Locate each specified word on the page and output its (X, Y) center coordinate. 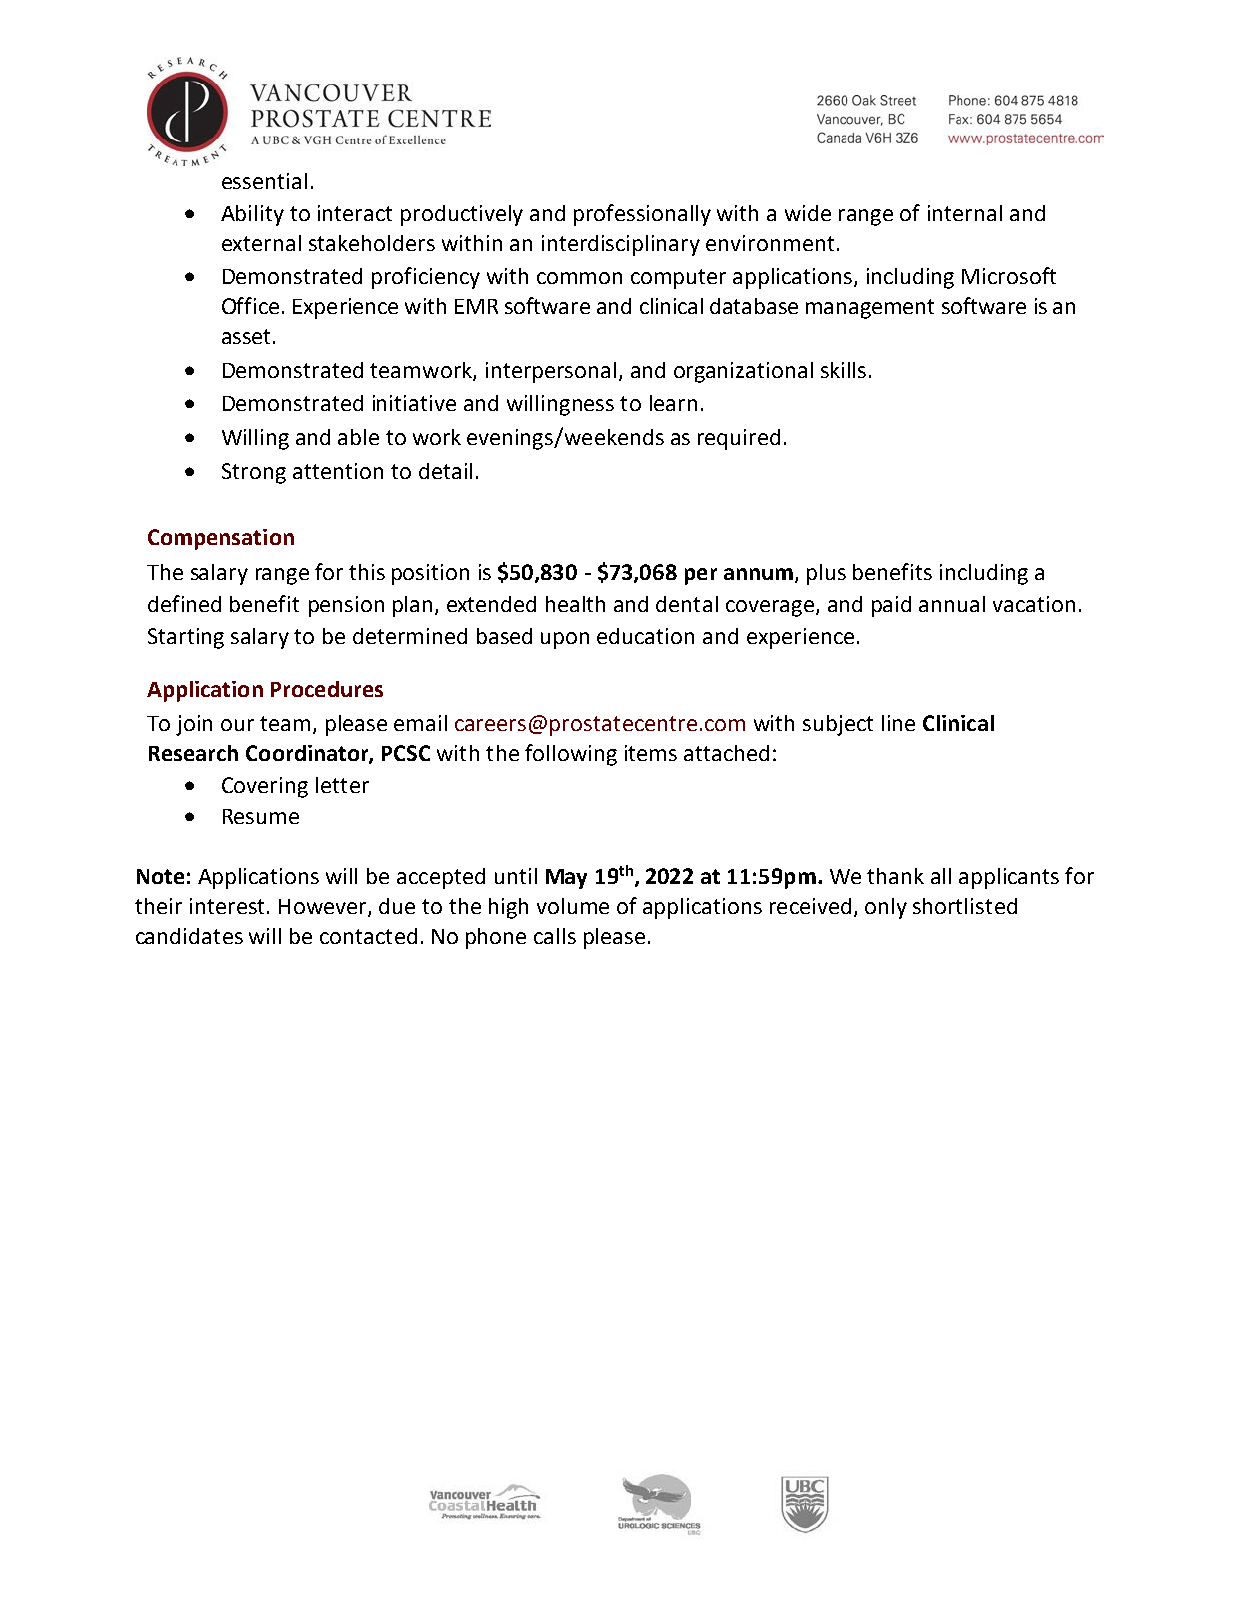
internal (965, 213)
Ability (252, 215)
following (571, 755)
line (898, 723)
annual (952, 604)
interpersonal (551, 372)
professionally (642, 215)
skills (843, 370)
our (237, 725)
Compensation (221, 539)
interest (227, 906)
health (575, 604)
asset (246, 336)
